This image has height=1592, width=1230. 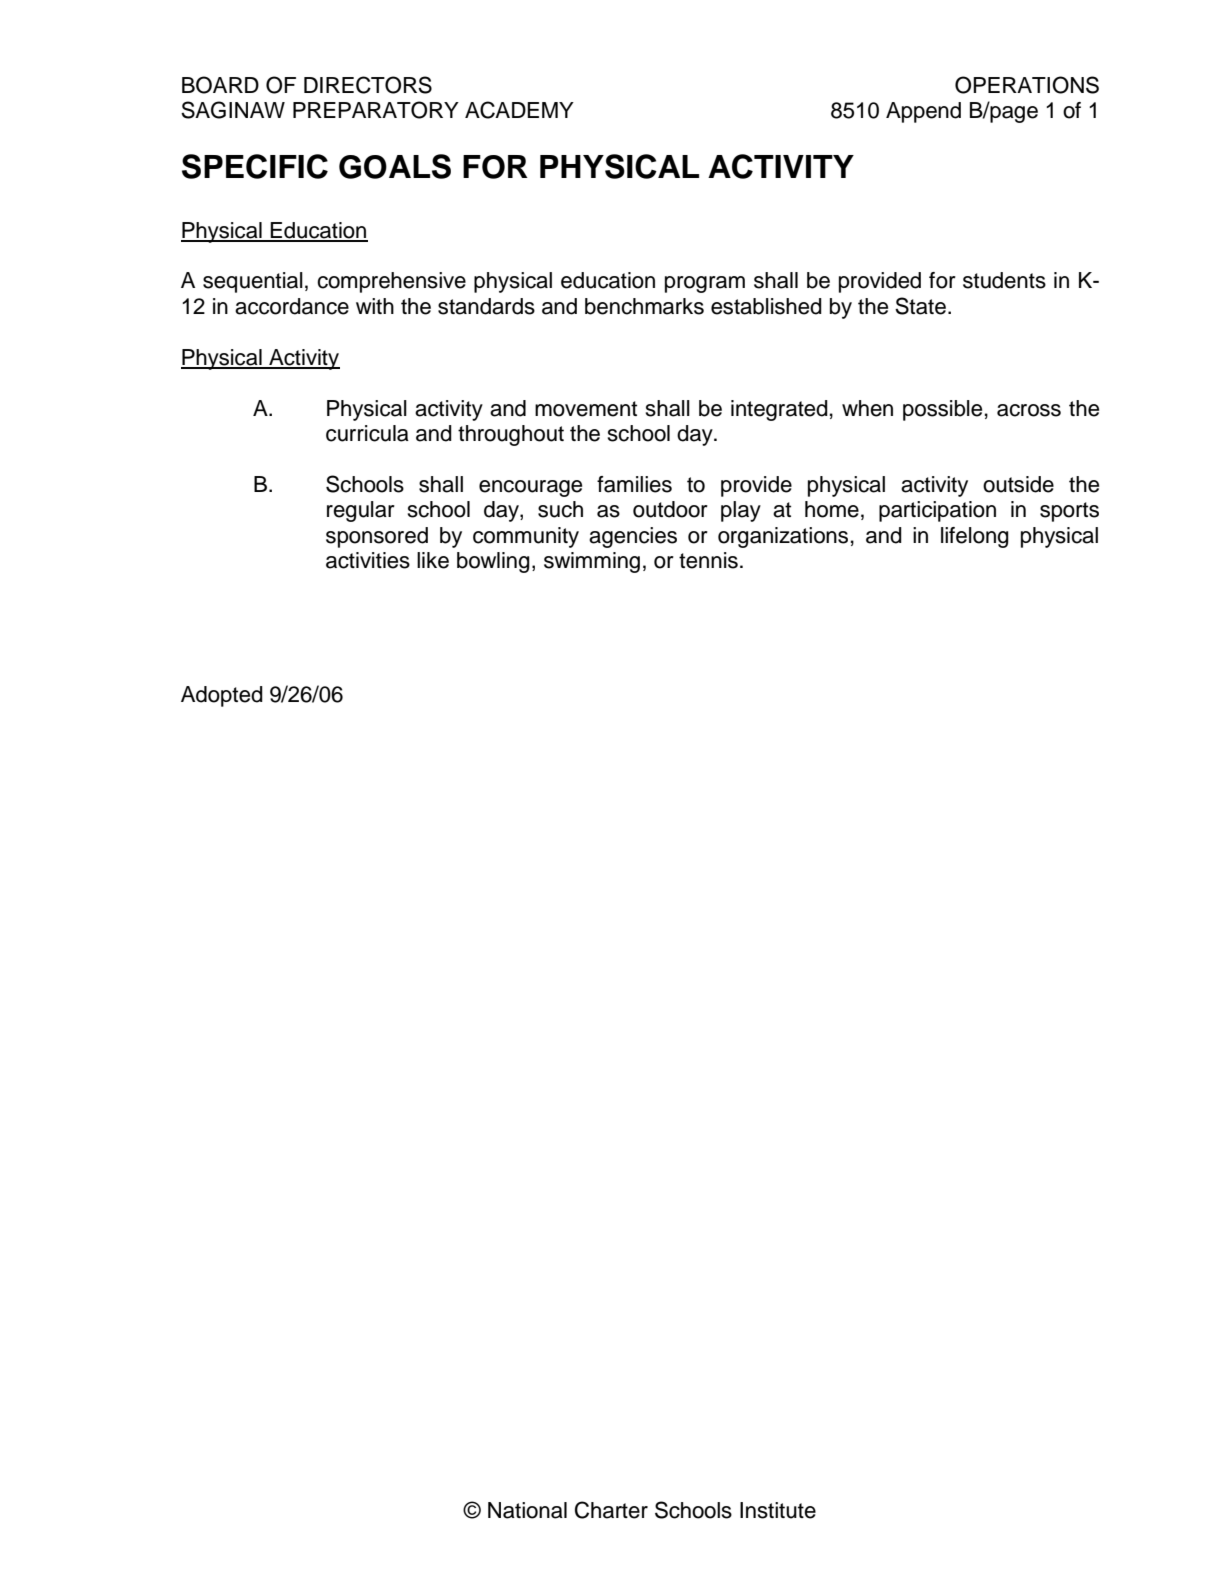 What do you see at coordinates (376, 110) in the image?
I see `PREPARATORY` at bounding box center [376, 110].
